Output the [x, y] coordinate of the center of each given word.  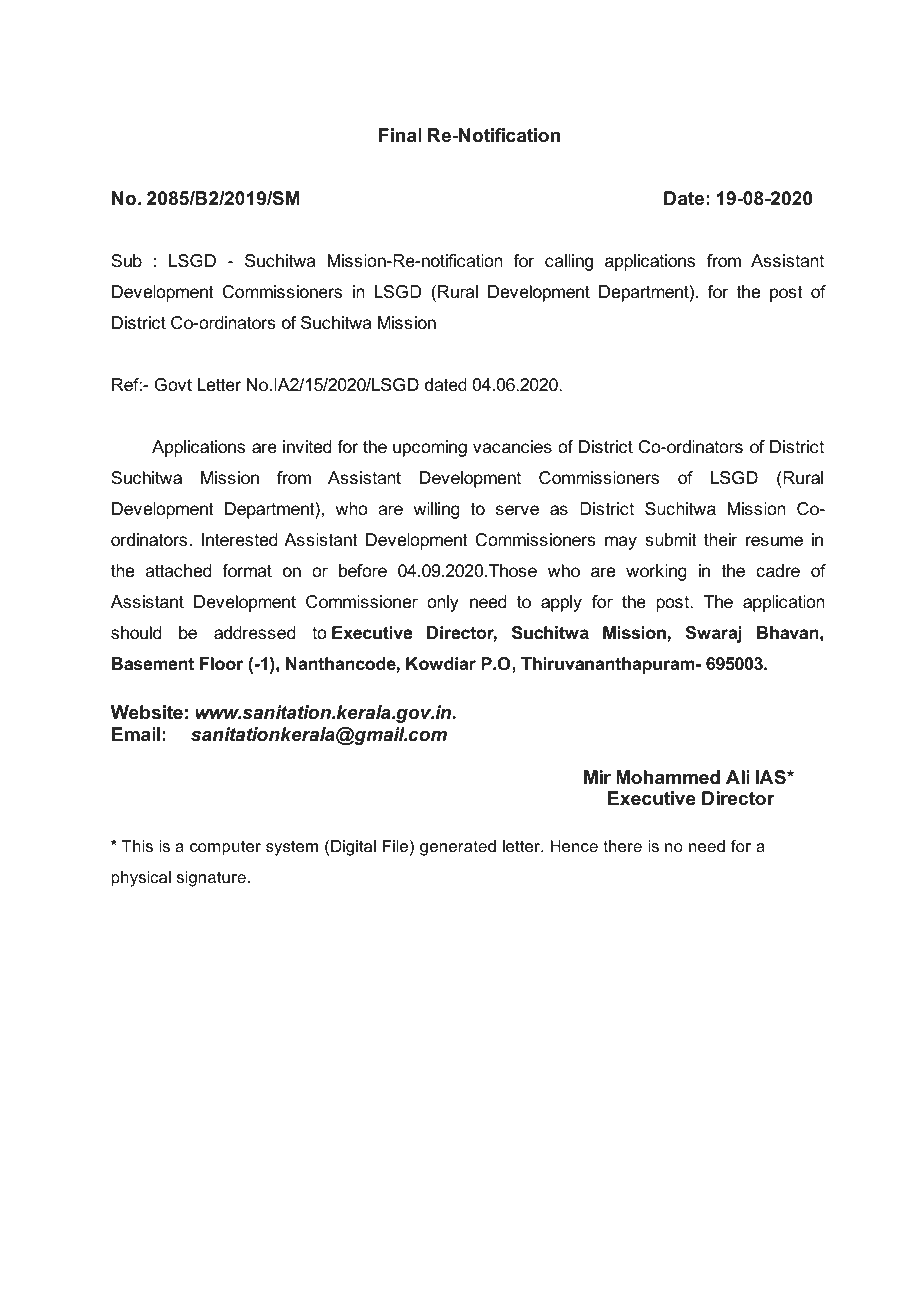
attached [178, 570]
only [443, 603]
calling [569, 262]
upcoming [430, 448]
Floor [221, 663]
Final [400, 135]
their [721, 539]
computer [225, 848]
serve [517, 510]
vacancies [512, 447]
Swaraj [713, 634]
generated [458, 848]
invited [307, 446]
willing [436, 510]
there [622, 846]
